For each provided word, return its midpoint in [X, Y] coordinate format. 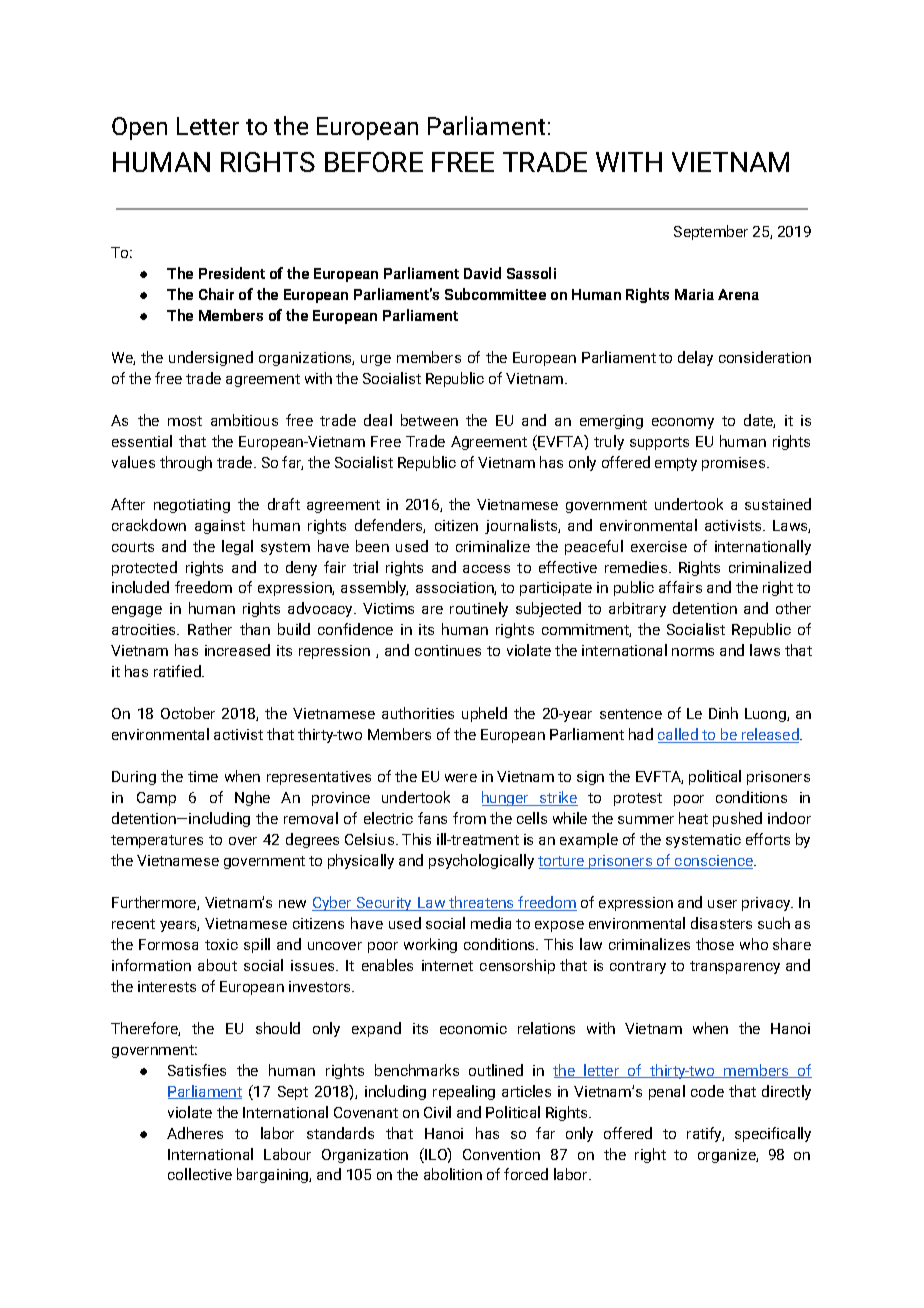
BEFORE [374, 162]
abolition [453, 1174]
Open [139, 128]
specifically [773, 1134]
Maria [694, 294]
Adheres [195, 1133]
